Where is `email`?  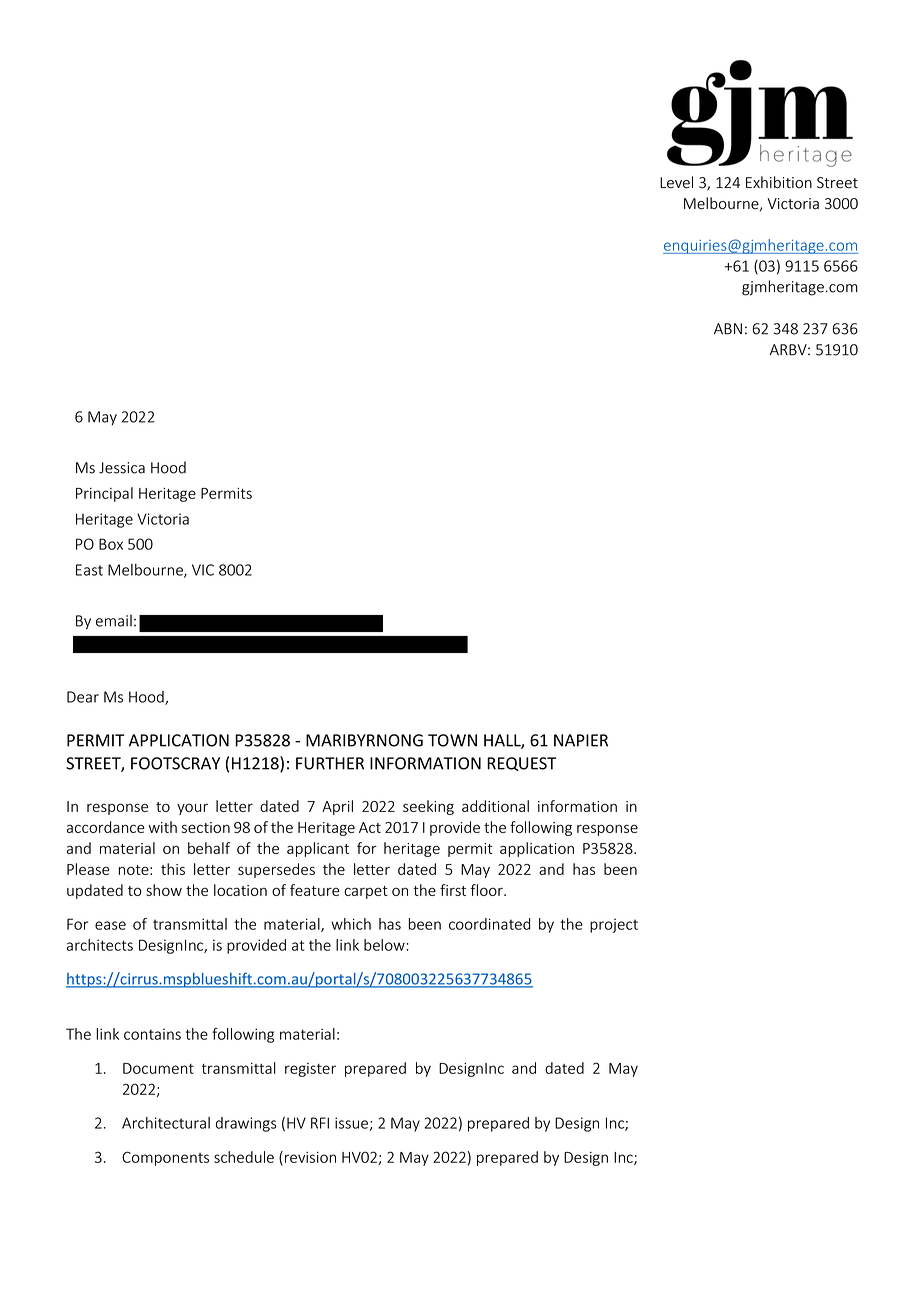 email is located at coordinates (114, 620).
